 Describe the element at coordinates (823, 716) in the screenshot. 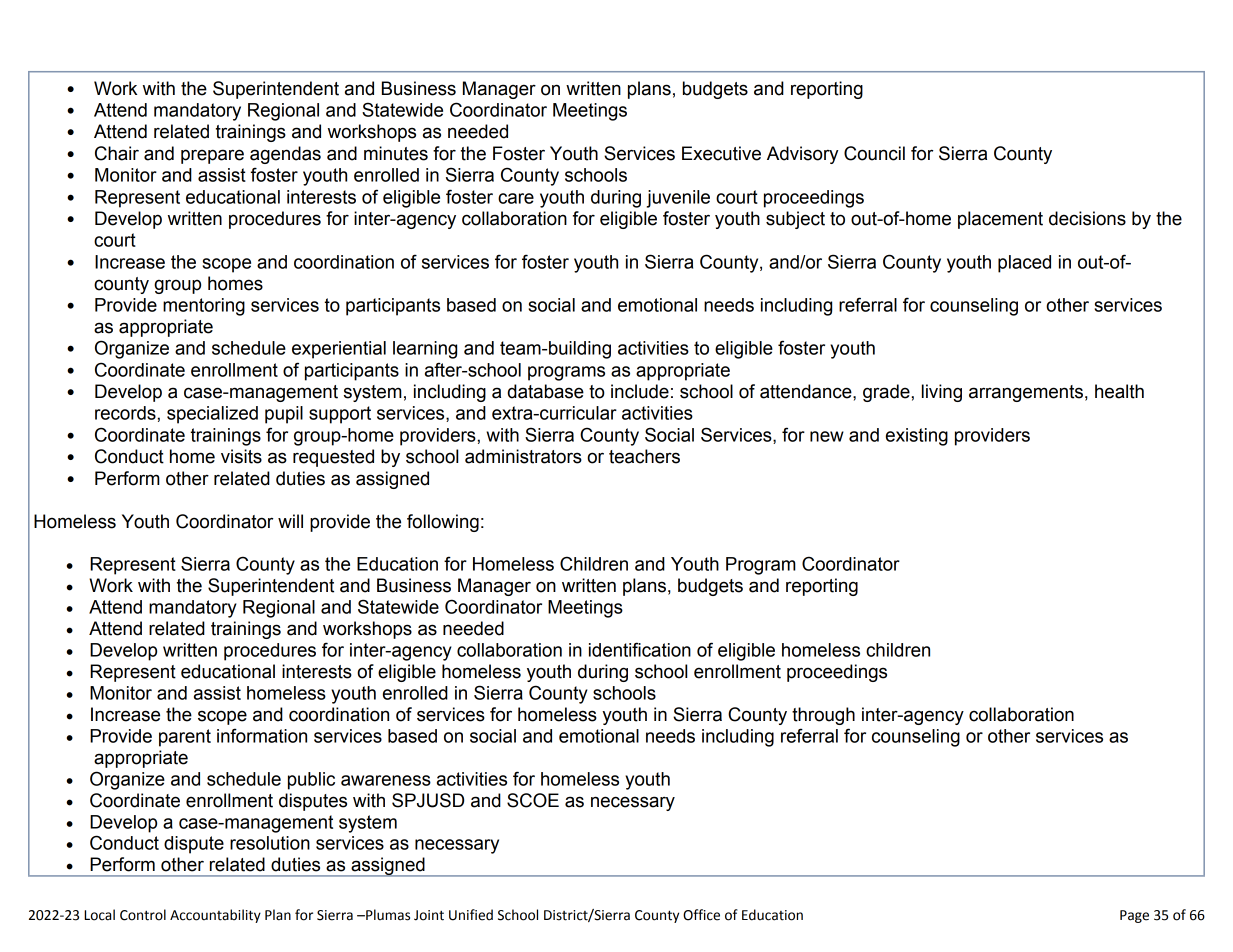

I see `through` at that location.
